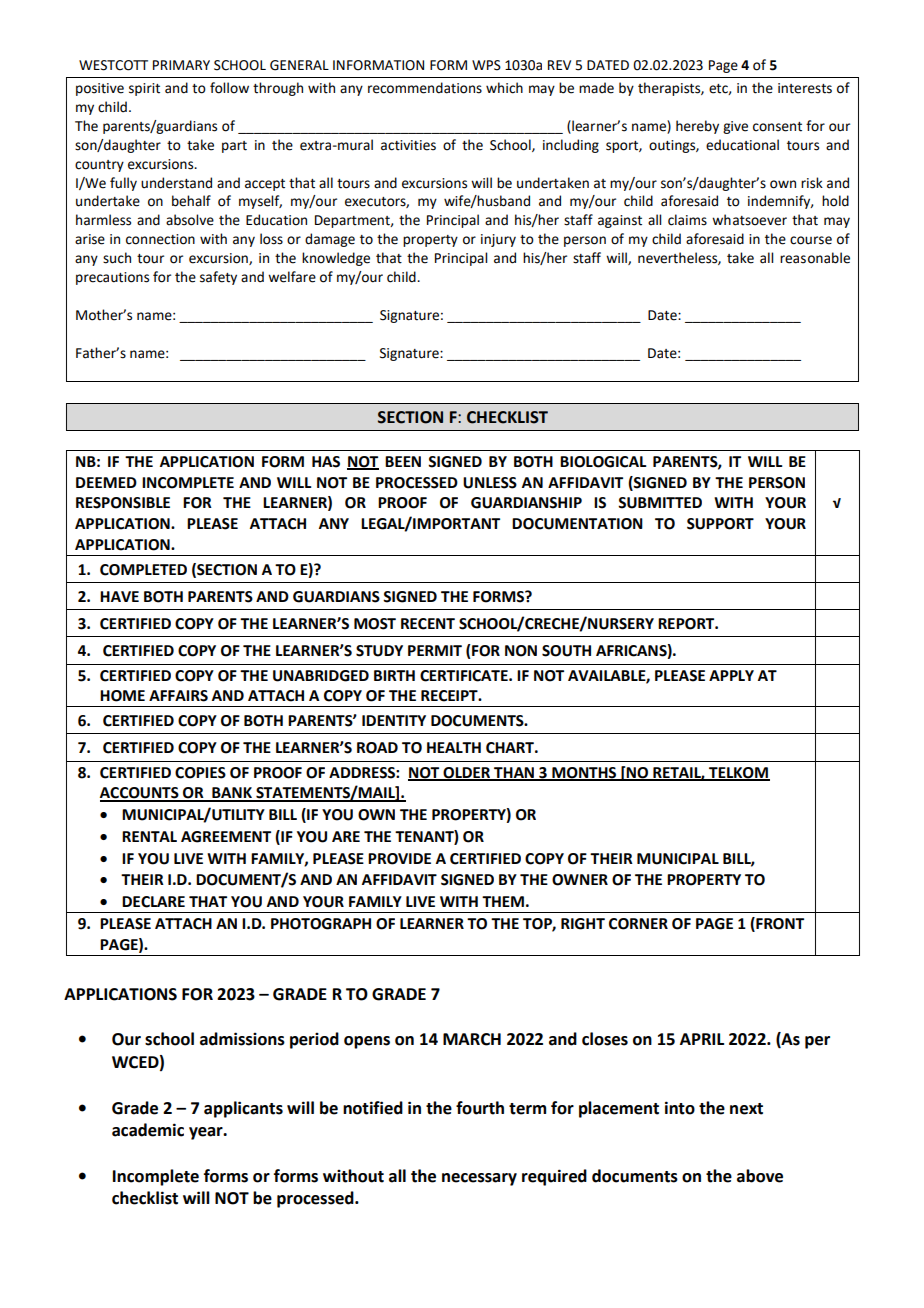 The image size is (924, 1308). Describe the element at coordinates (760, 1176) in the page. I see `above` at that location.
